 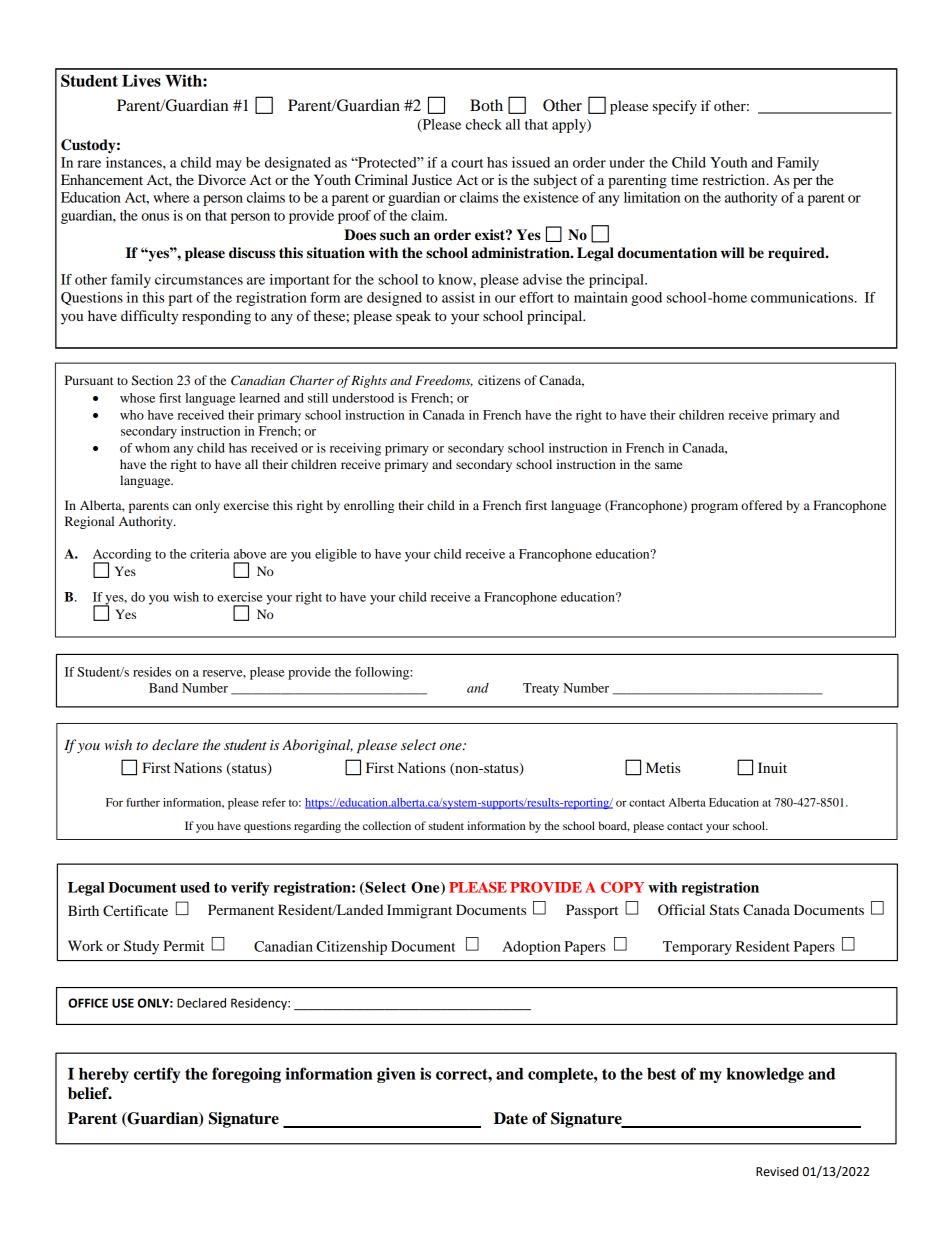 I want to click on specify, so click(x=675, y=107).
